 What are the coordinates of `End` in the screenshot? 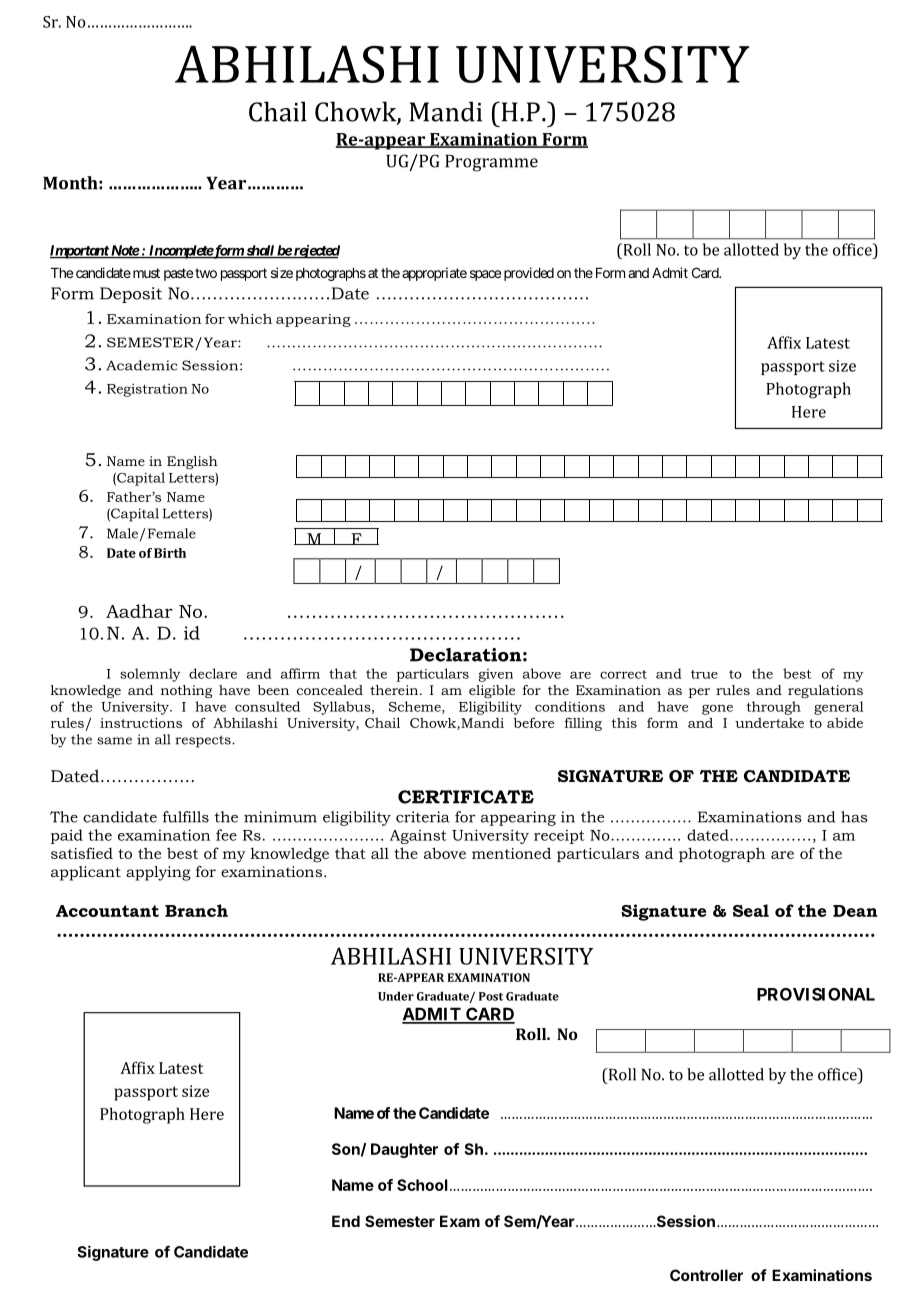 It's located at (346, 1221).
